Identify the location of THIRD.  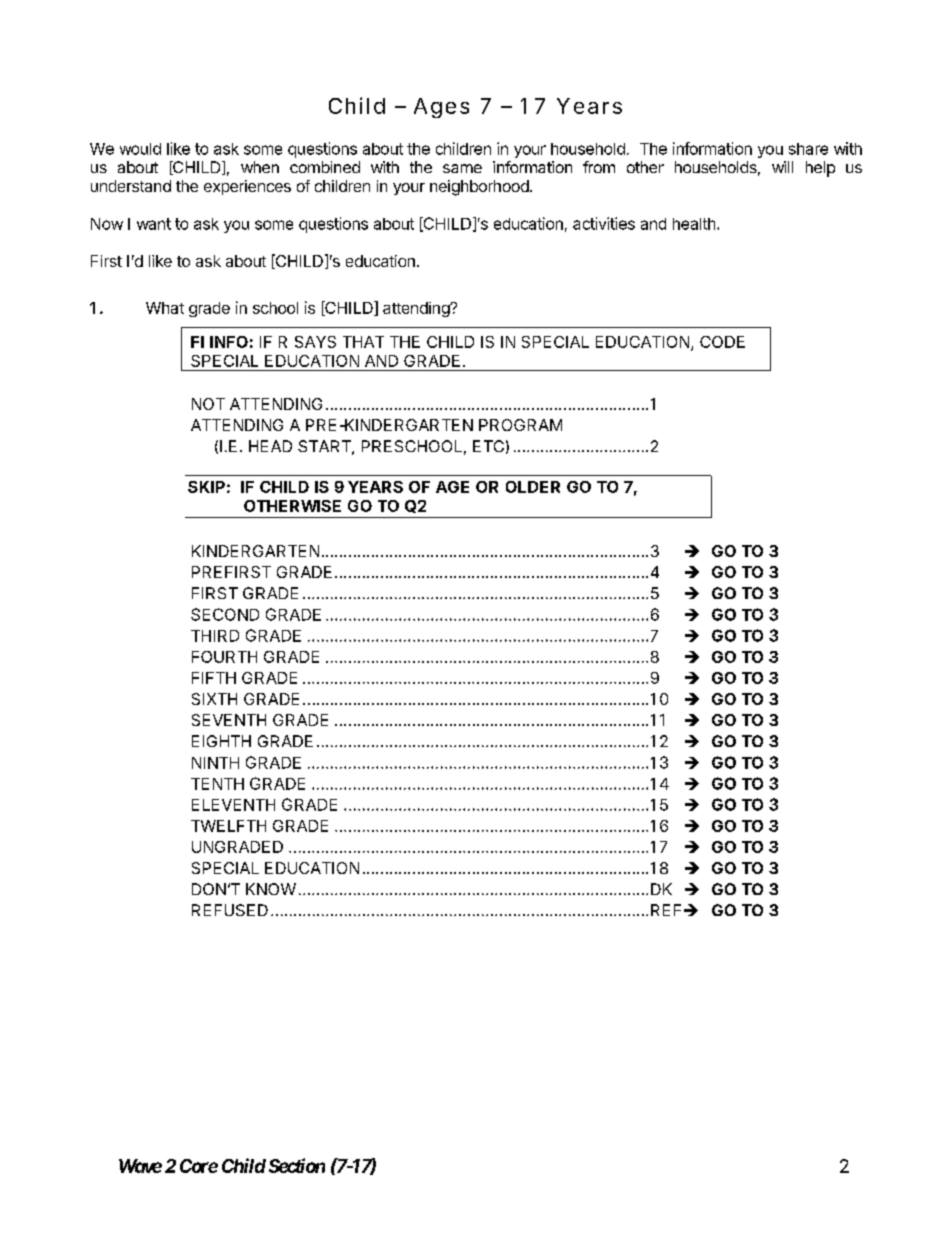
(215, 636).
